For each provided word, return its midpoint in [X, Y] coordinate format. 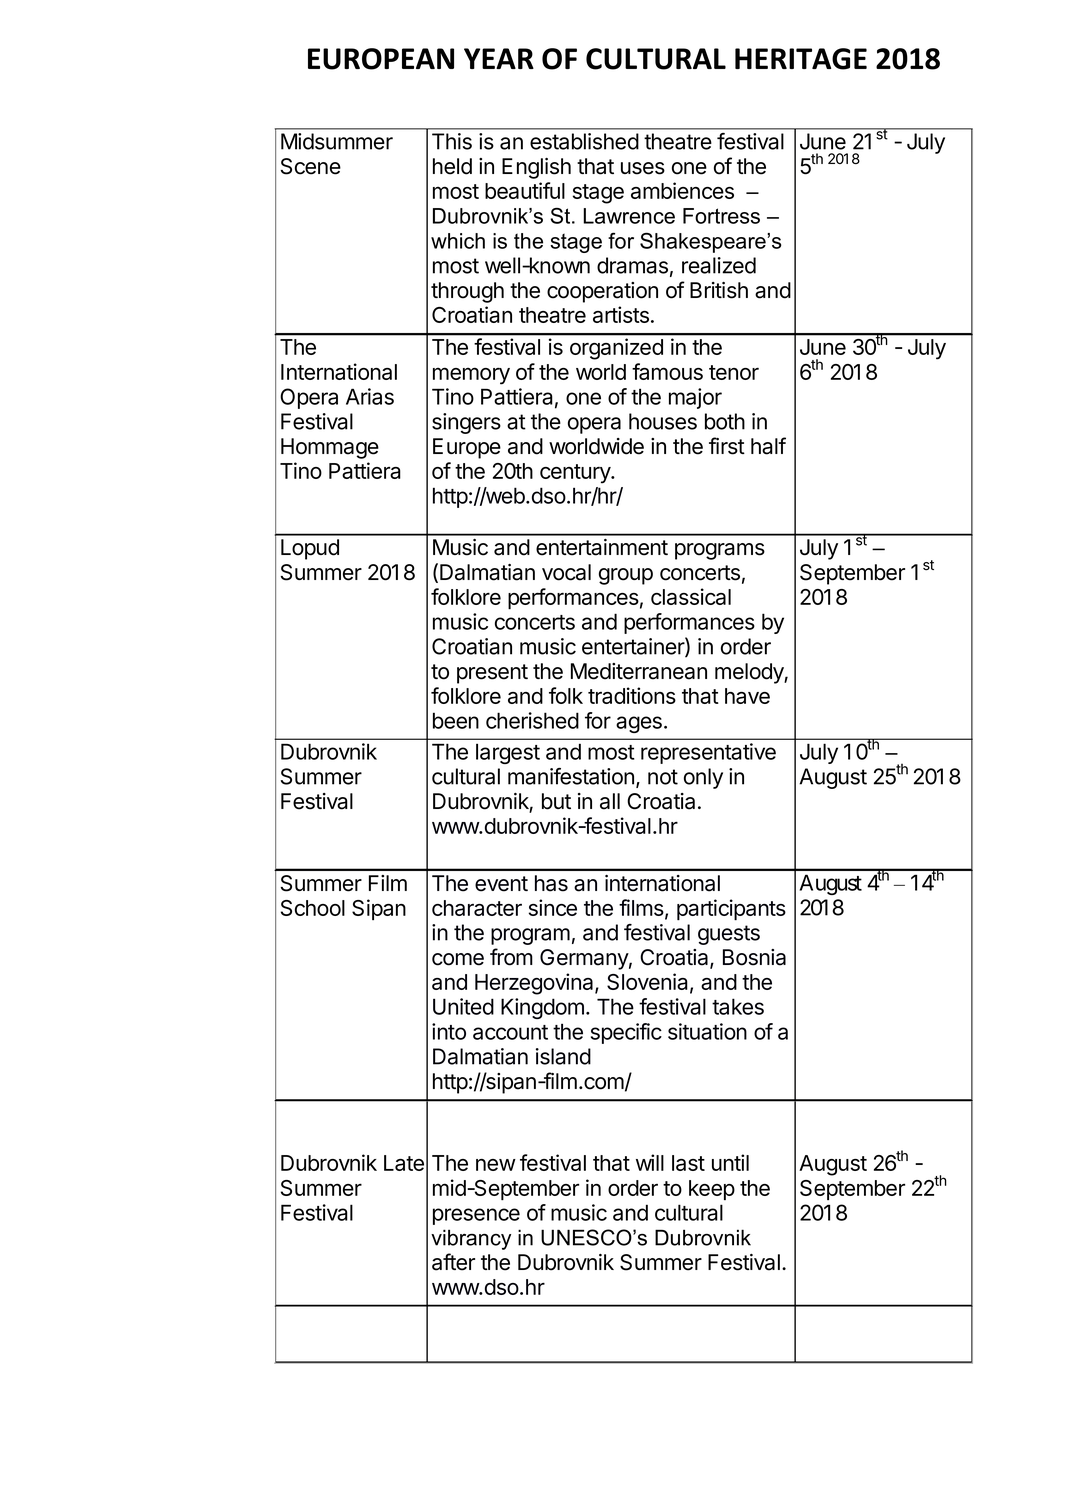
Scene [311, 166]
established [584, 141]
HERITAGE [801, 59]
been [456, 720]
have [747, 696]
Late [404, 1163]
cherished [532, 720]
